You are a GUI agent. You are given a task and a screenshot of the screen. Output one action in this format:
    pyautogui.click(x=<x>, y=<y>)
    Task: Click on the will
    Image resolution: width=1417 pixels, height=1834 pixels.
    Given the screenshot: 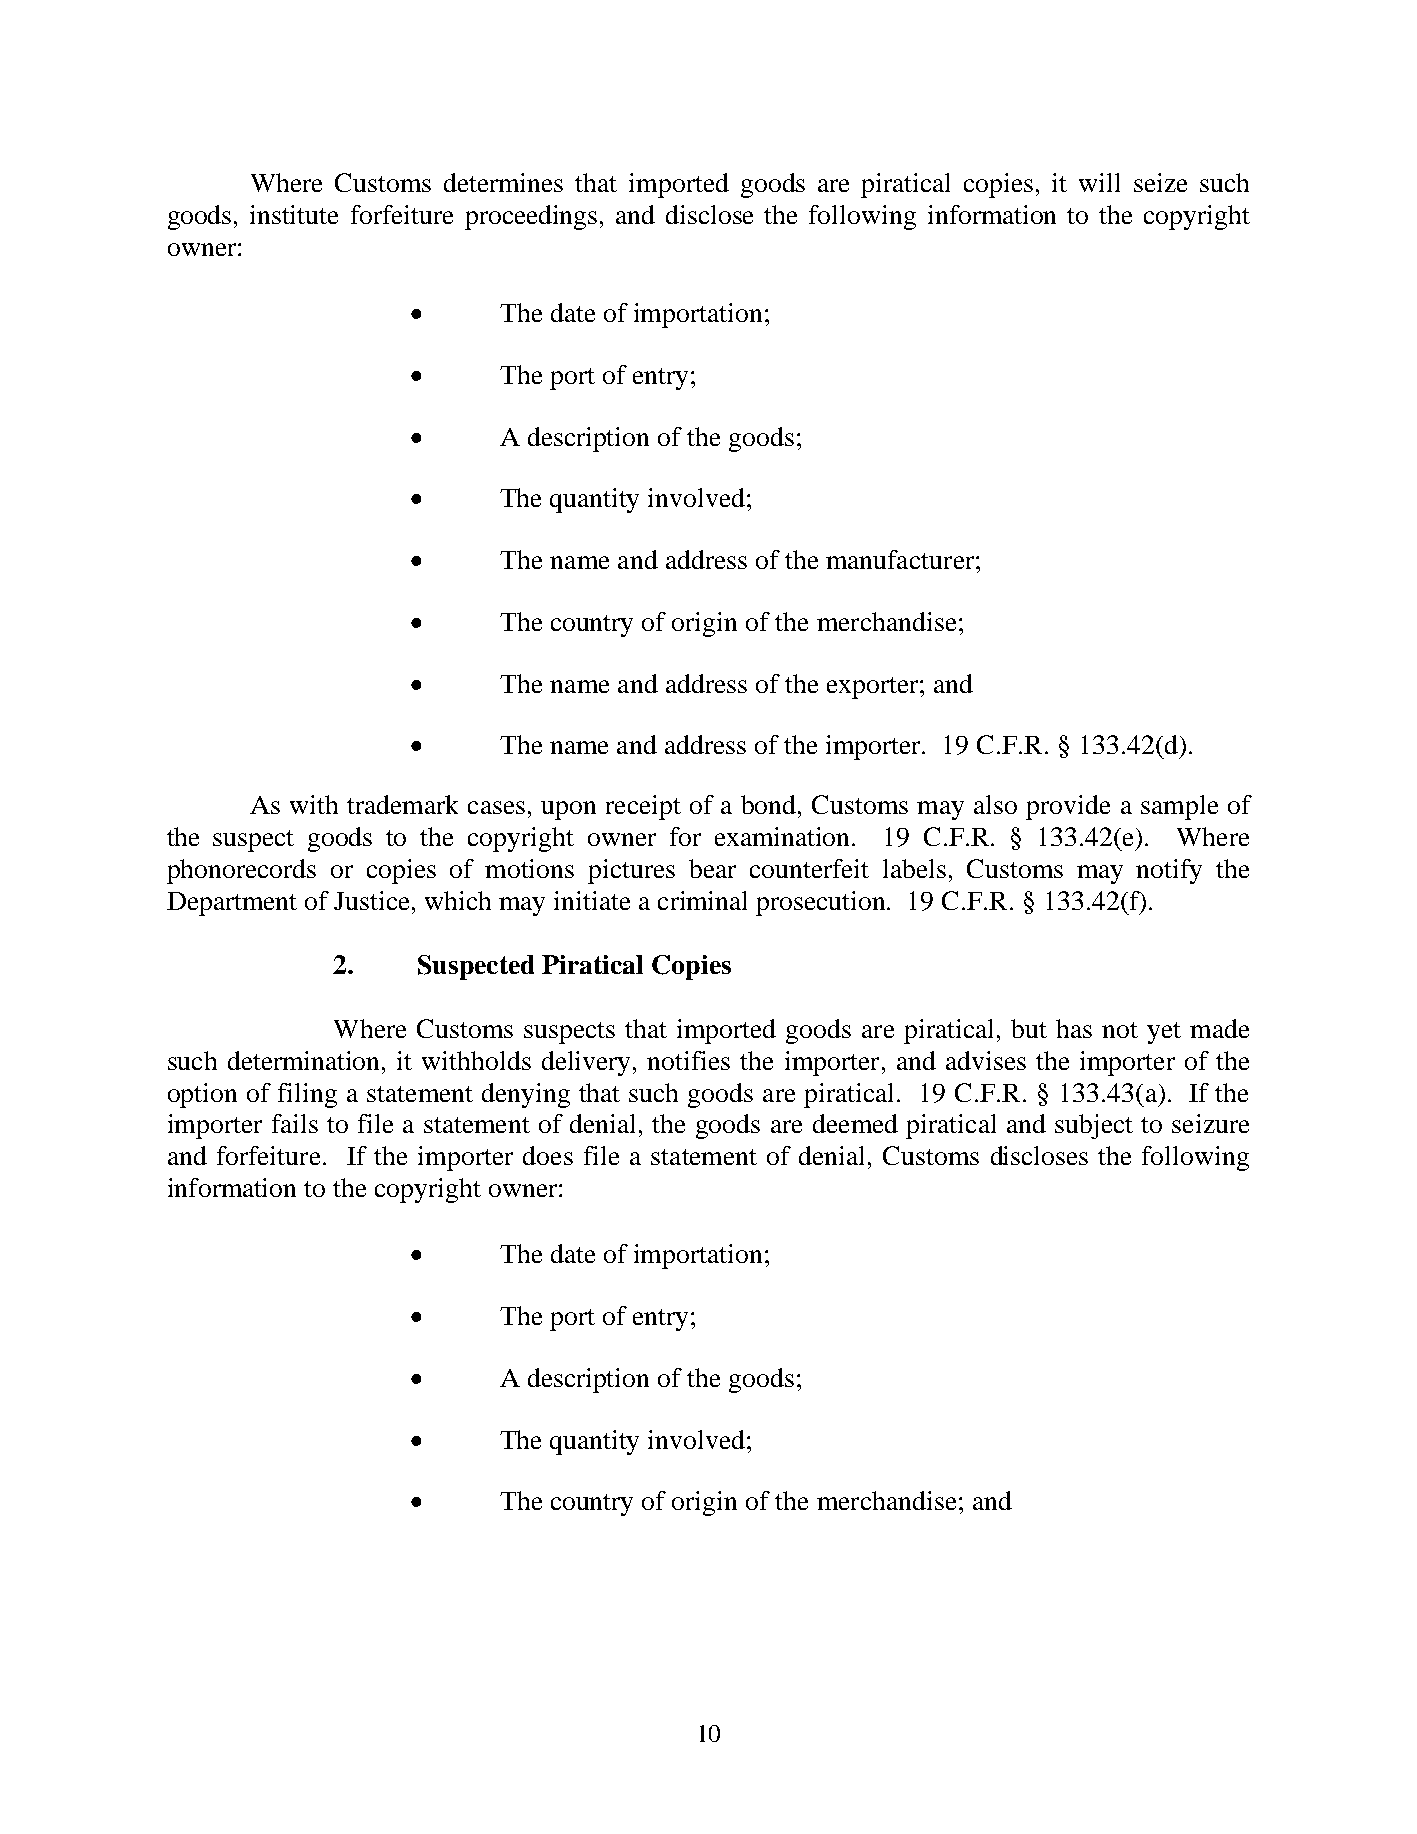 What is the action you would take?
    pyautogui.click(x=1099, y=182)
